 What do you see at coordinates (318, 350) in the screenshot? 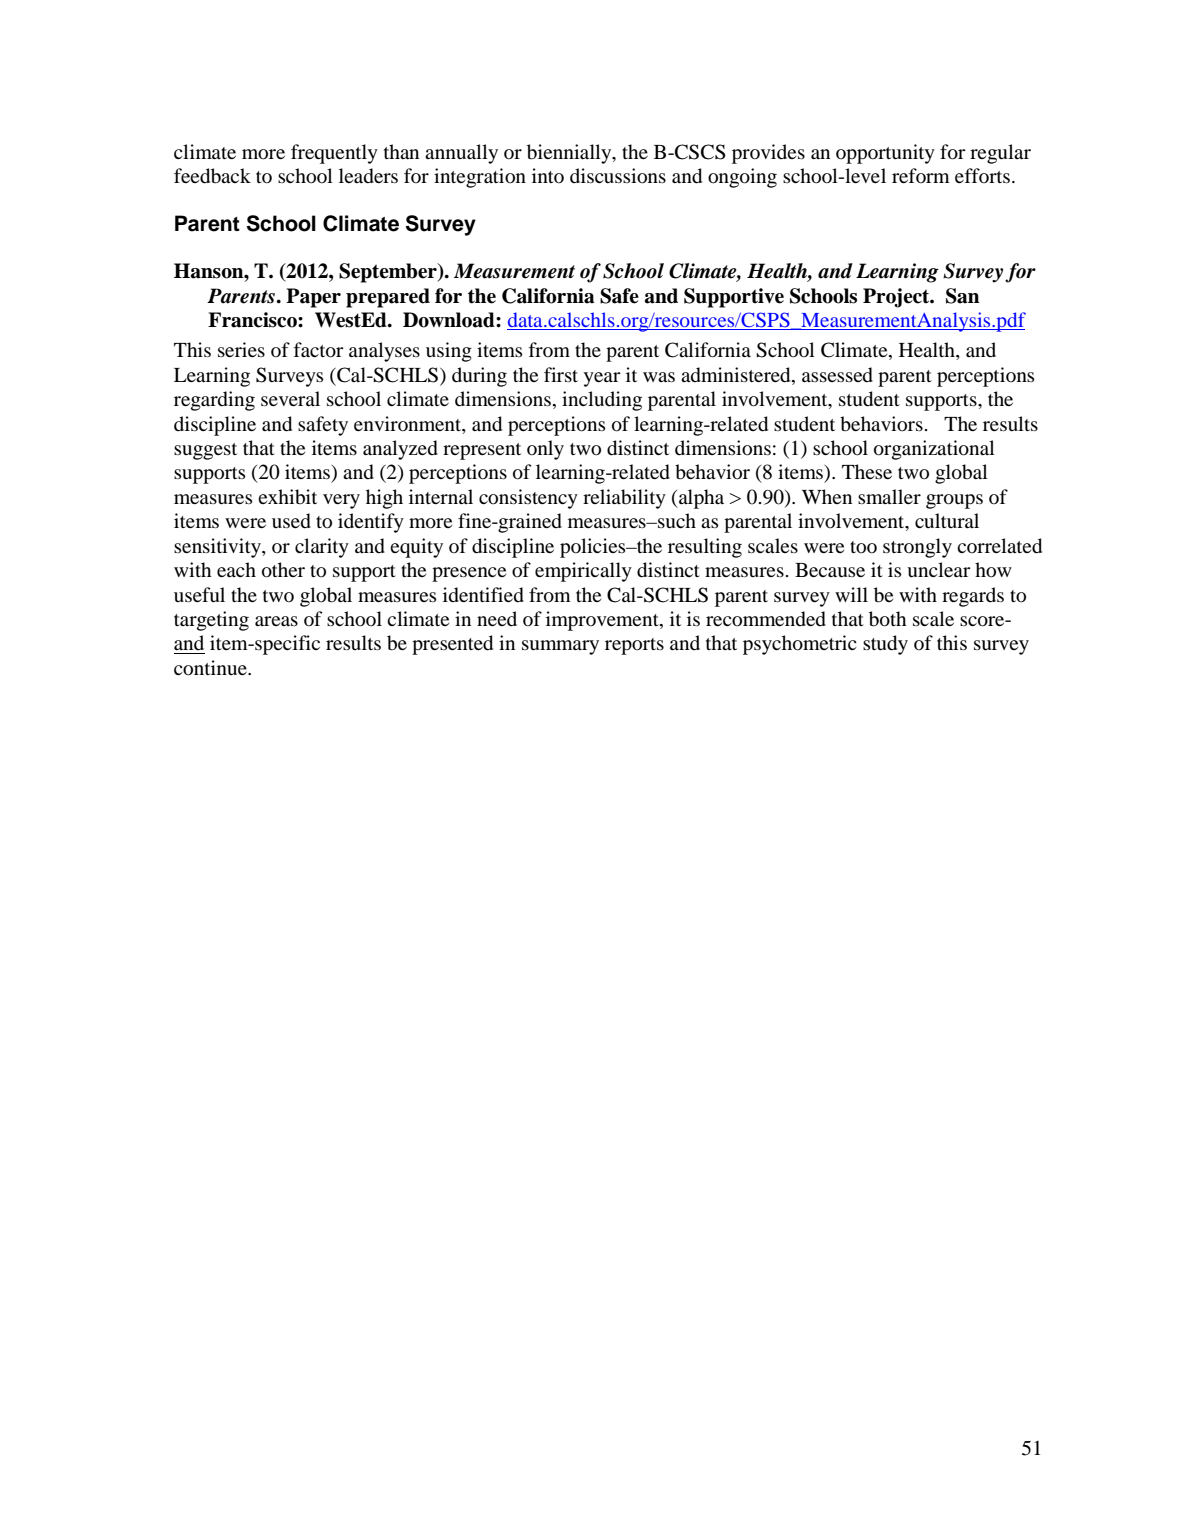
I see `factor` at bounding box center [318, 350].
